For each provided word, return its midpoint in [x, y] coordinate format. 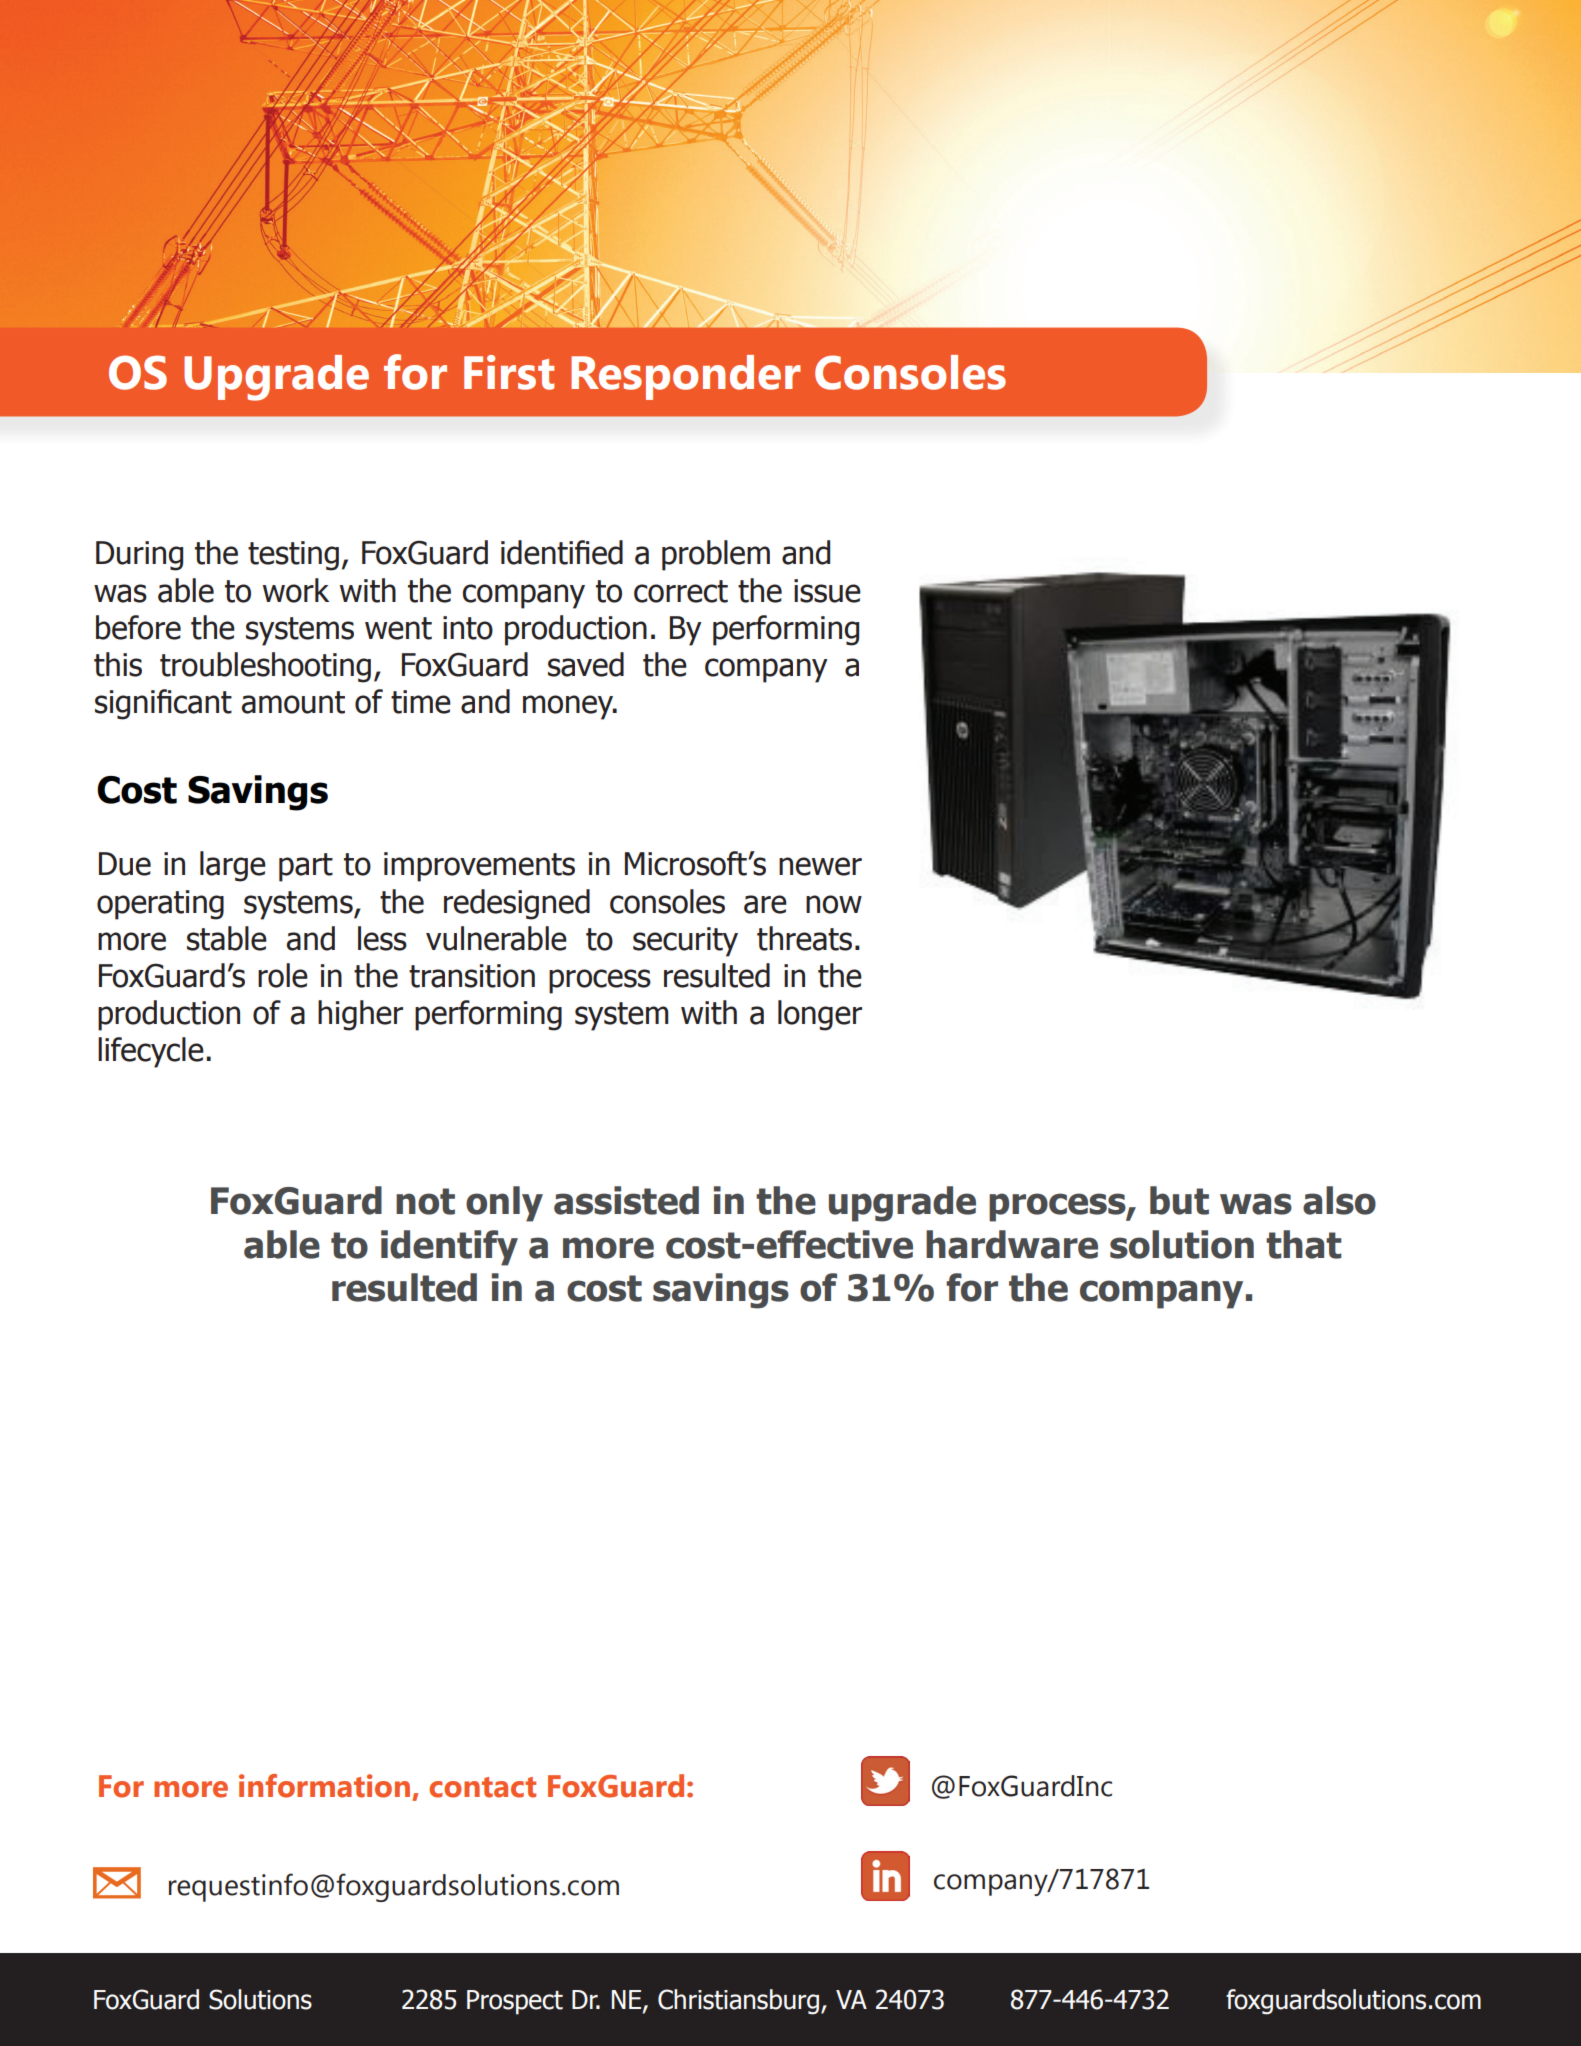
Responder [686, 377]
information [324, 1786]
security [685, 942]
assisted [626, 1200]
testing [293, 556]
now [834, 904]
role [283, 975]
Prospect [515, 2002]
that [1304, 1244]
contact [482, 1787]
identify [449, 1248]
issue [827, 591]
